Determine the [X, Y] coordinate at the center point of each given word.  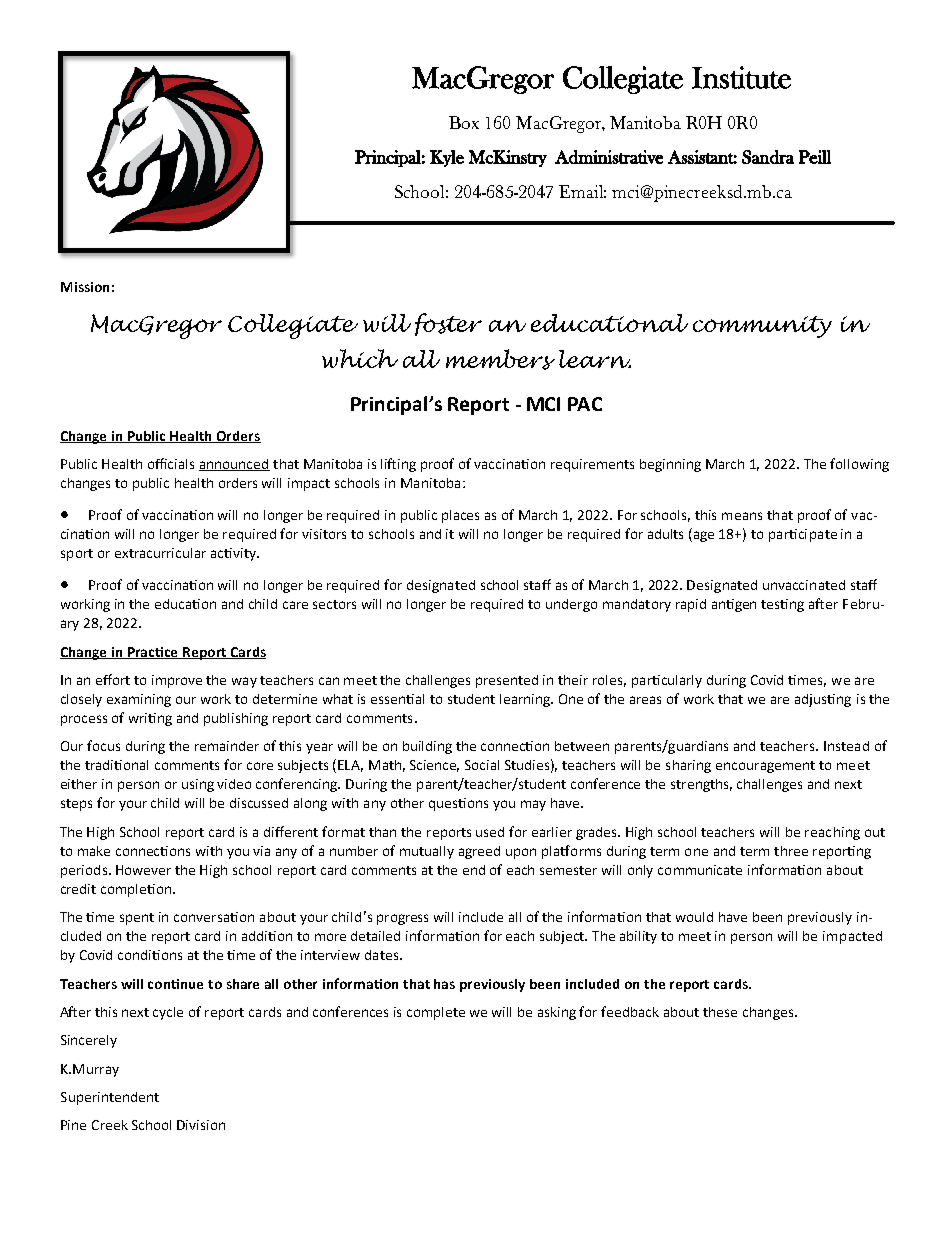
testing [782, 605]
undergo [571, 605]
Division [201, 1125]
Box [464, 122]
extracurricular [160, 553]
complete [436, 1013]
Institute [741, 77]
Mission [85, 287]
